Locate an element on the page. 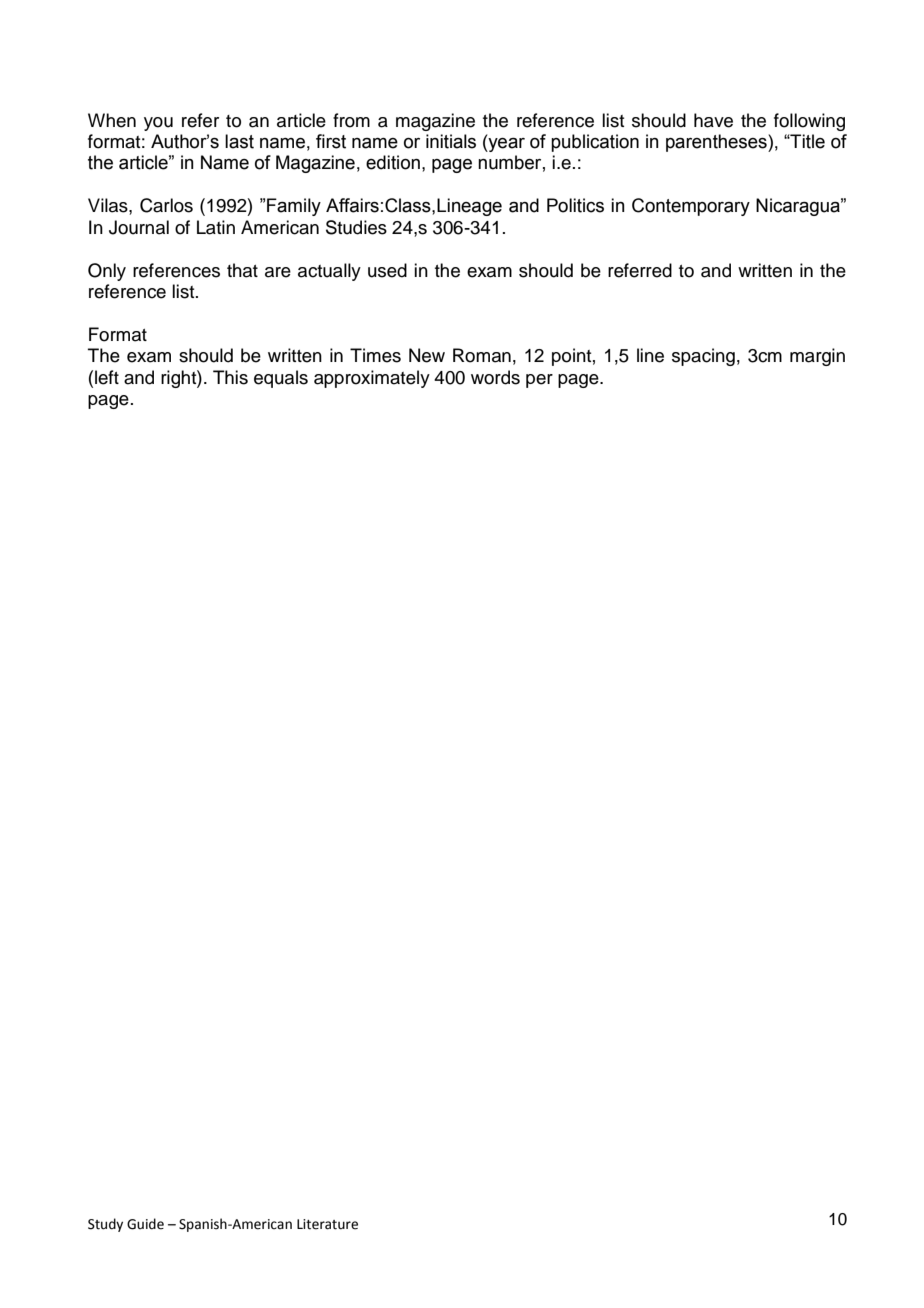 This image has height=1308, width=924. approximately is located at coordinates (372, 379).
